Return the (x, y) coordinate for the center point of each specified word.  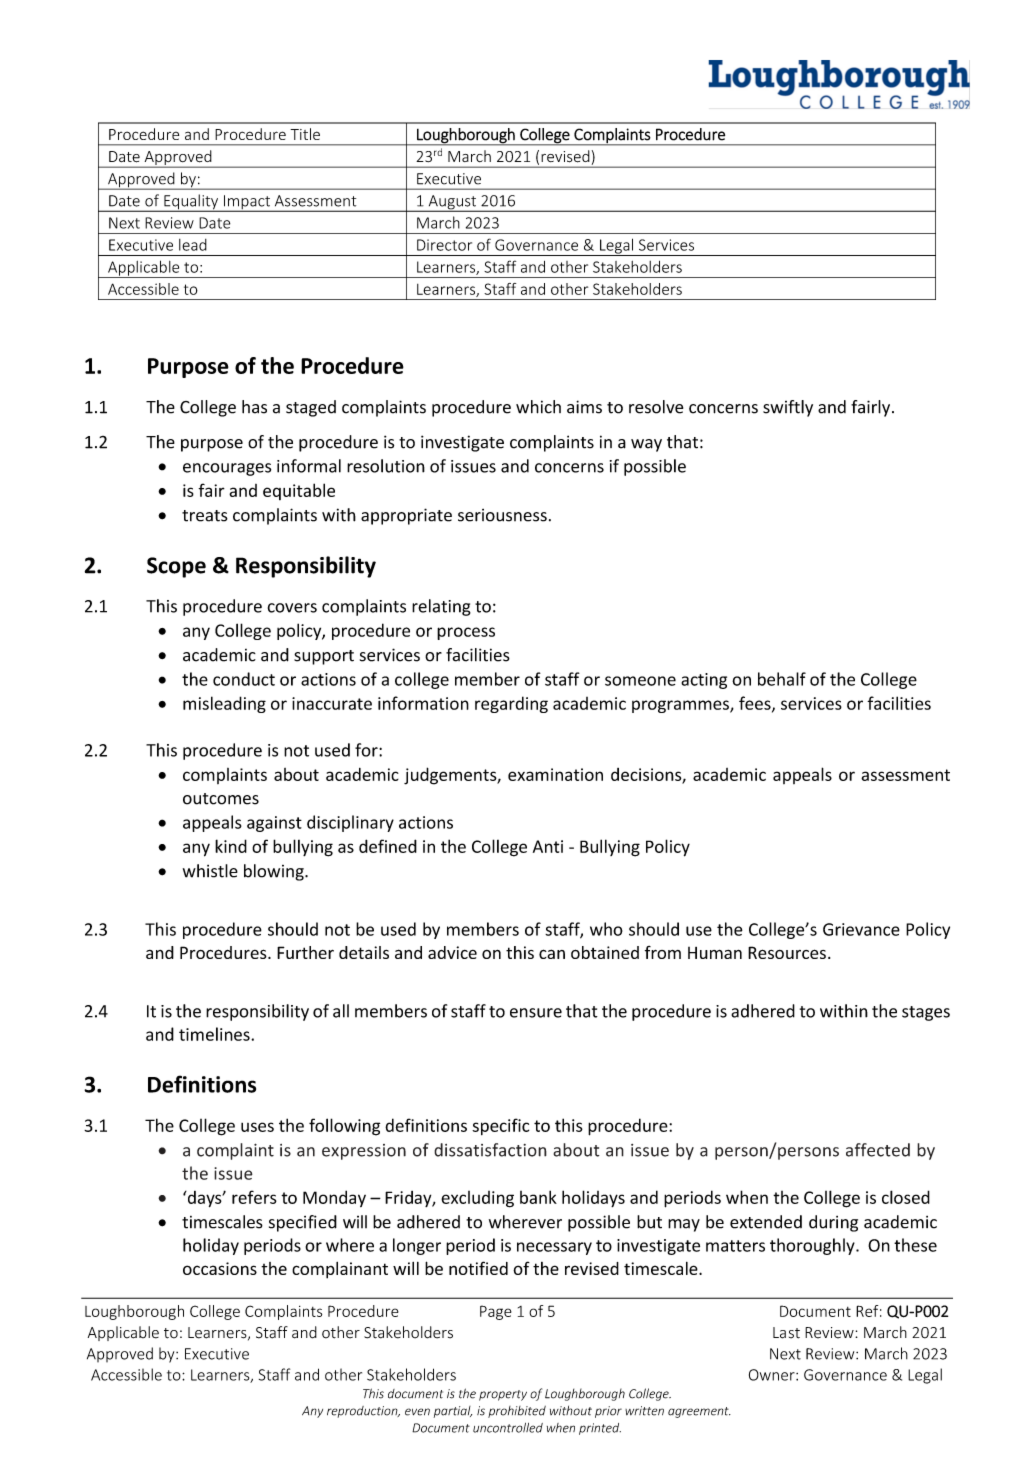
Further (305, 952)
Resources (787, 952)
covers (292, 608)
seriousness (502, 515)
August (452, 203)
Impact (247, 203)
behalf (782, 679)
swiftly (788, 408)
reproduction (363, 1412)
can (552, 954)
